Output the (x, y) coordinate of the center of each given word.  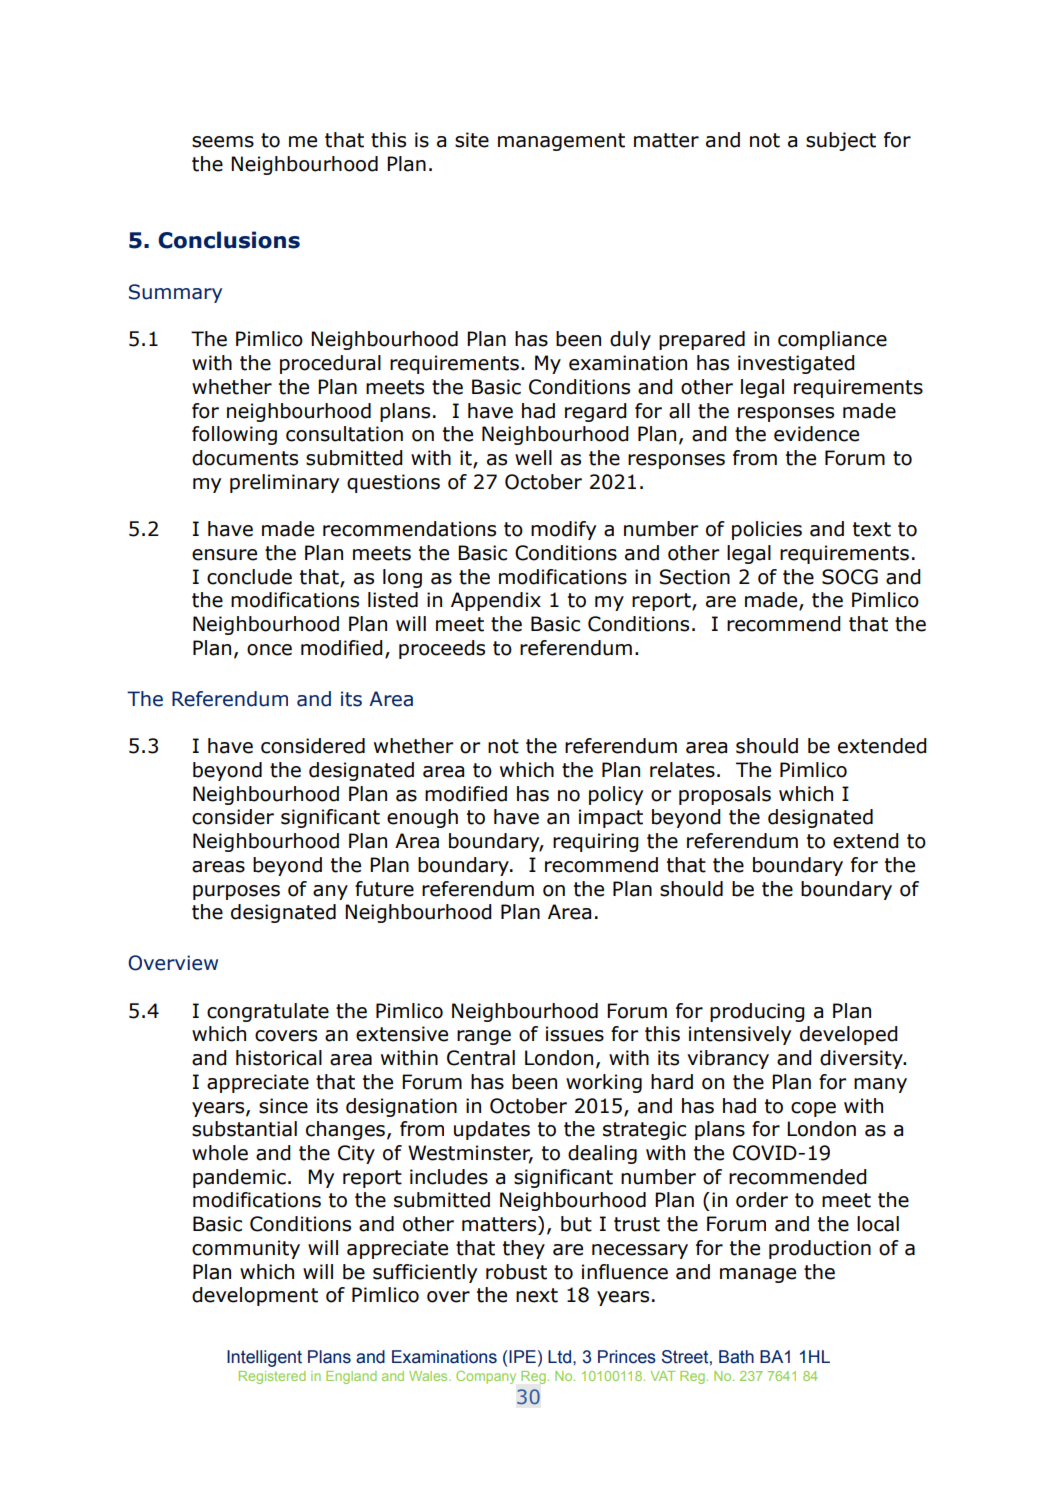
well (533, 458)
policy (616, 795)
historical (279, 1058)
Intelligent (264, 1358)
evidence (816, 434)
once (269, 650)
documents (245, 458)
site (472, 140)
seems (223, 142)
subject (841, 141)
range (484, 1037)
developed (848, 1035)
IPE (522, 1356)
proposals (725, 795)
